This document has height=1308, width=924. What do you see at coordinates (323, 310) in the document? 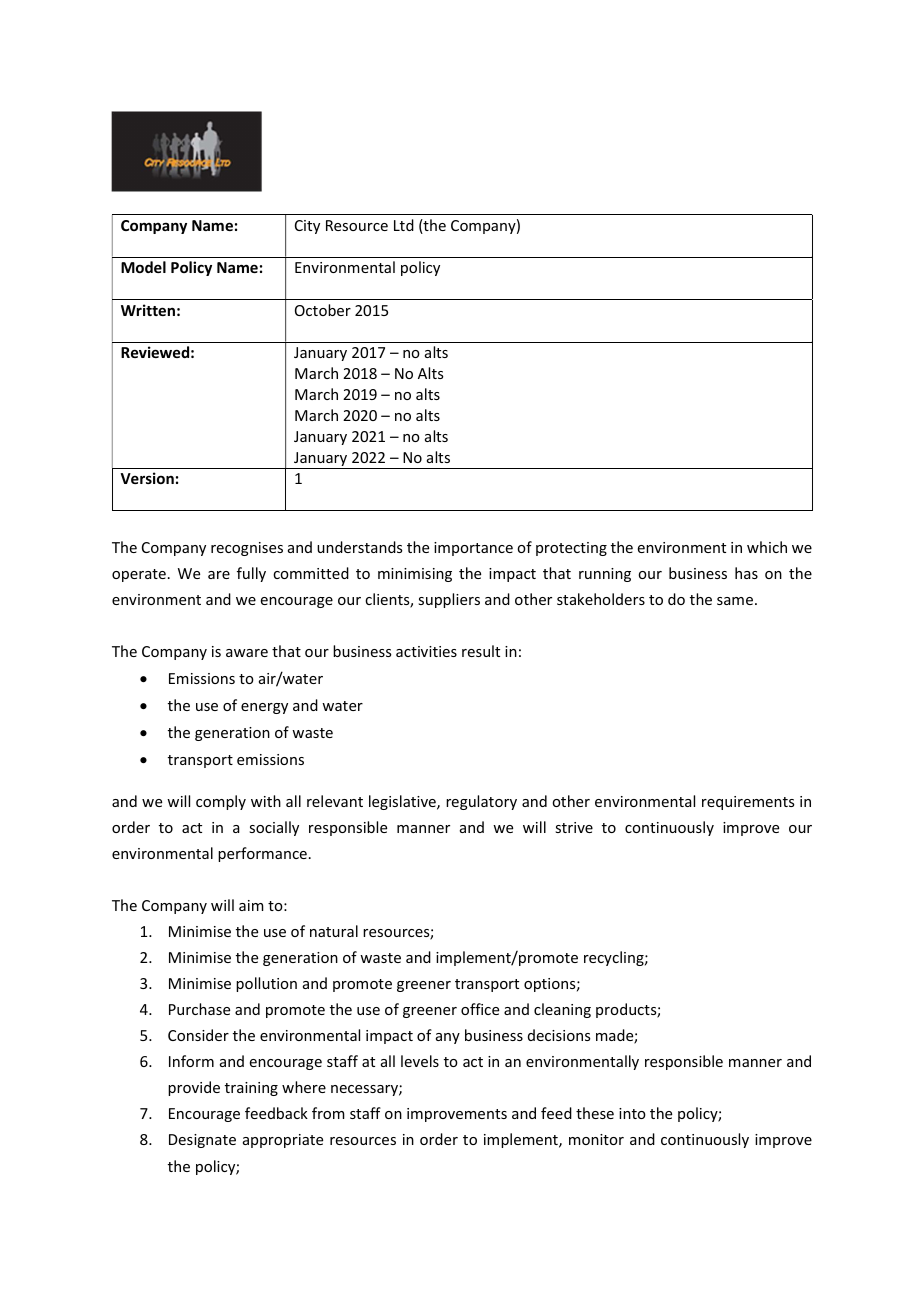
I see `October` at bounding box center [323, 310].
